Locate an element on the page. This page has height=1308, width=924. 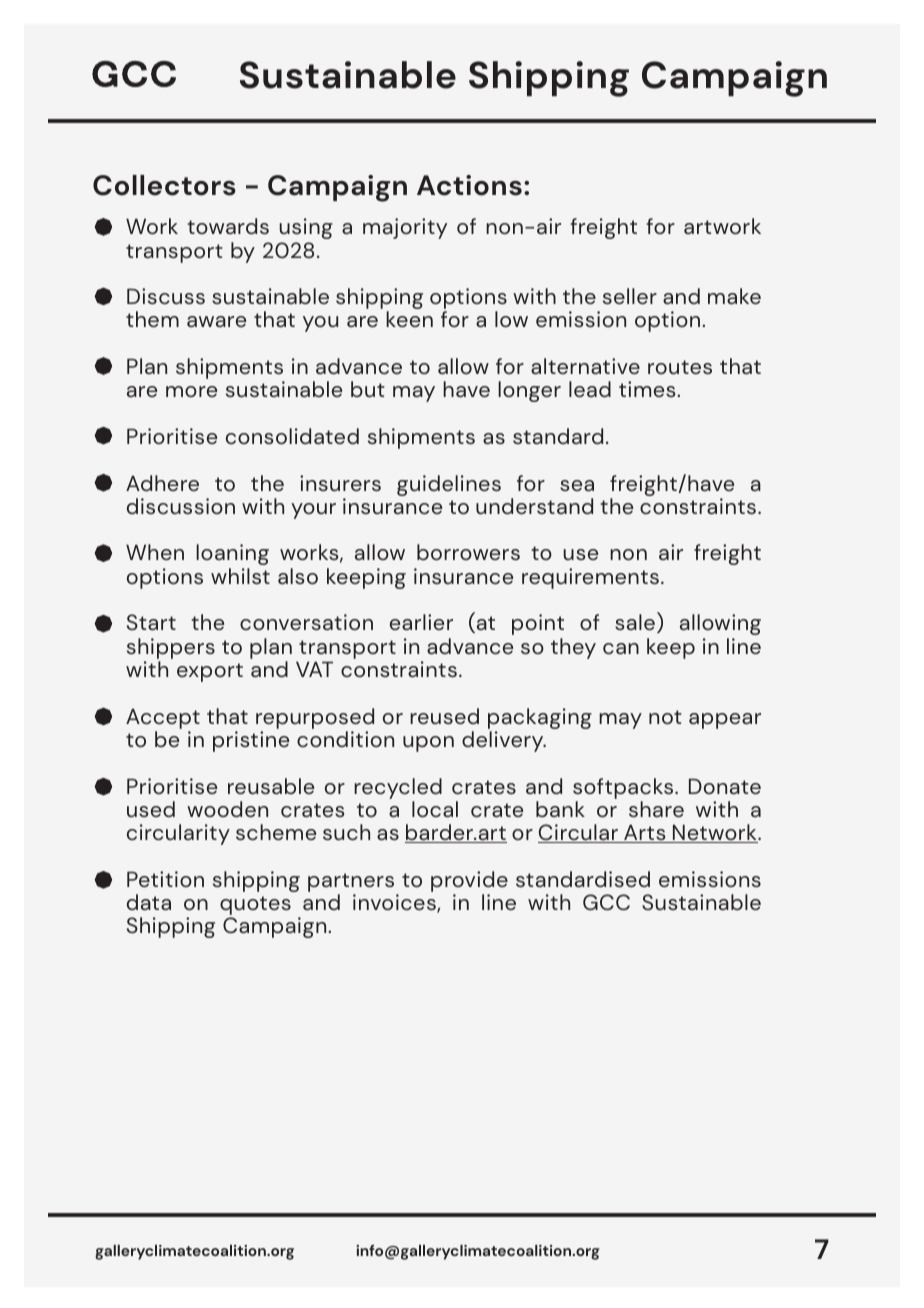
towards is located at coordinates (228, 226).
